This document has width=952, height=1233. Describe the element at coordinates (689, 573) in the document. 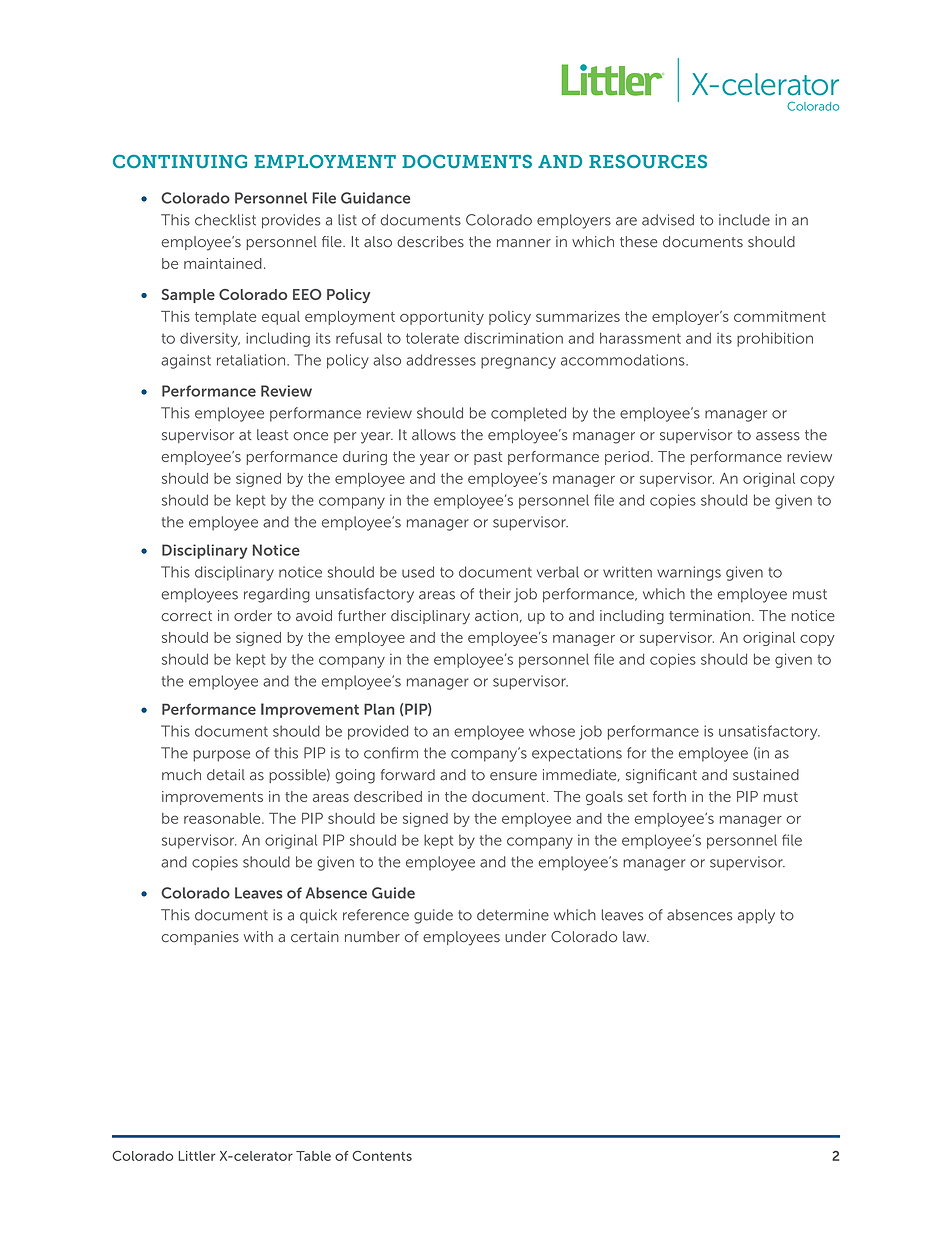

I see `warnings` at that location.
